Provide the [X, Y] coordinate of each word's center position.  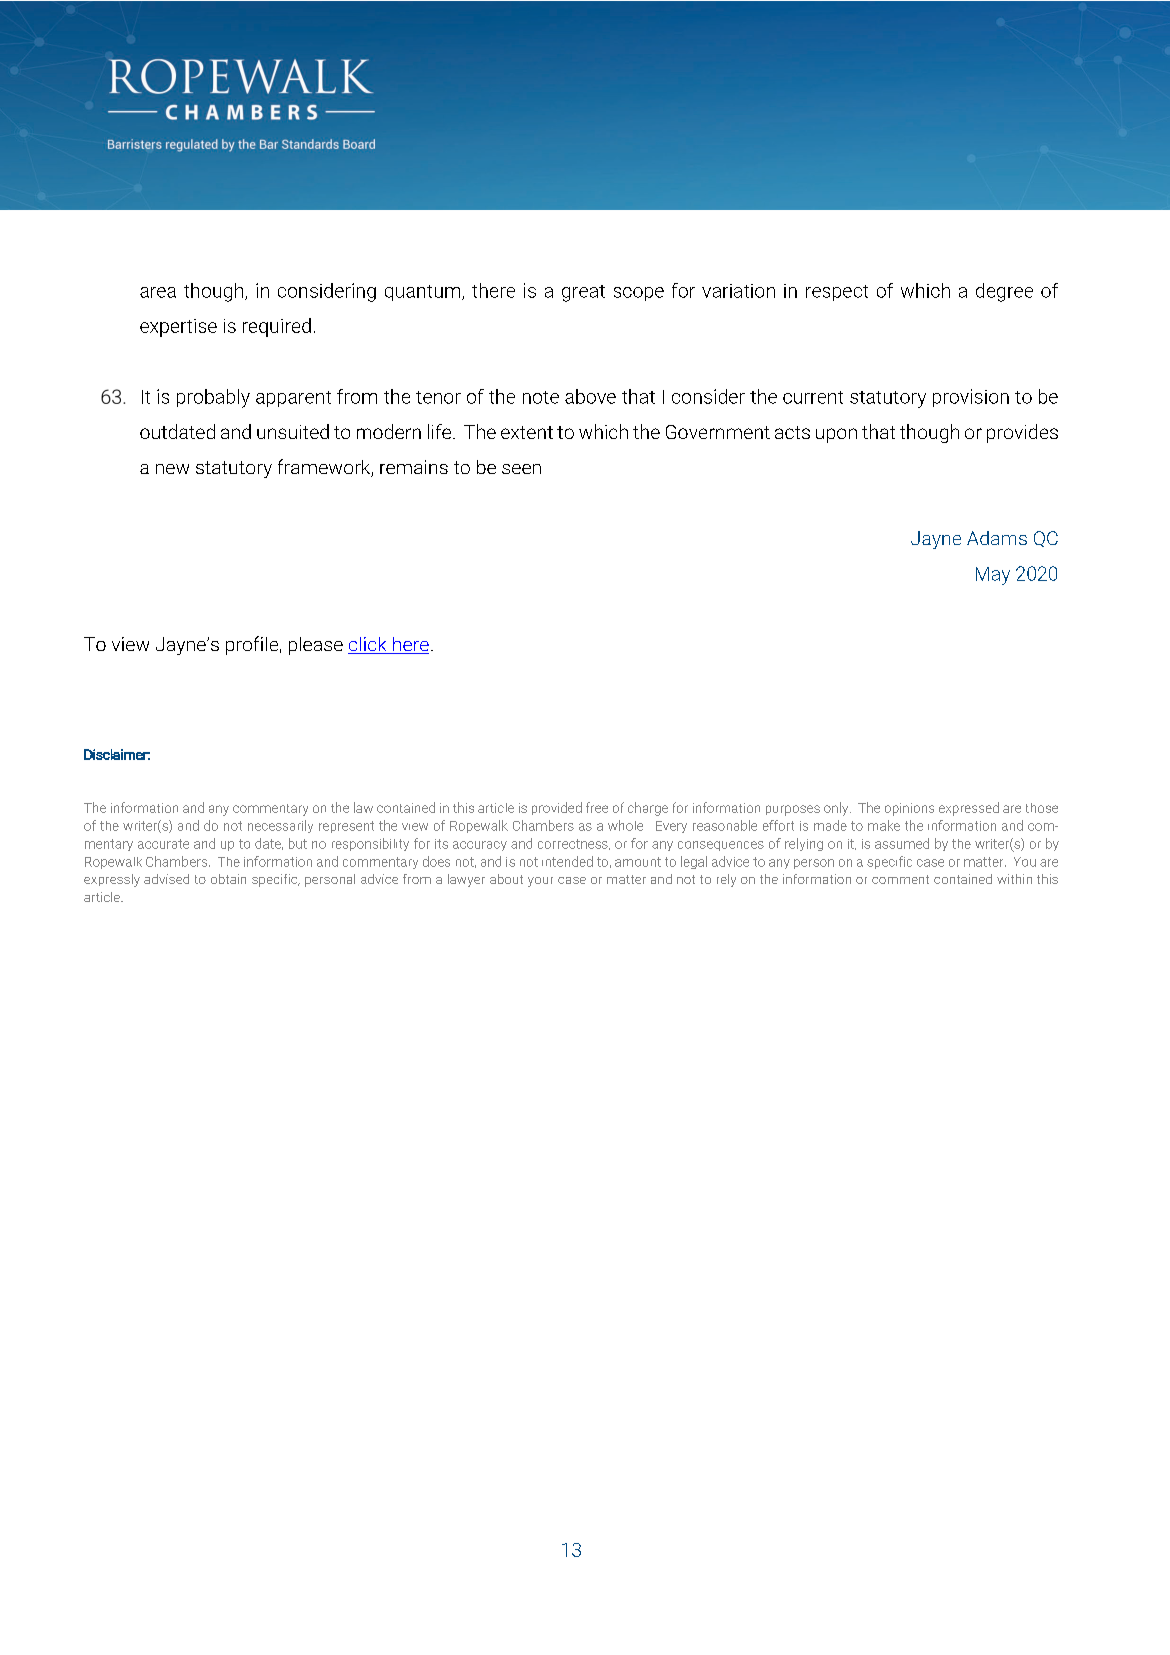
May [993, 576]
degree [1004, 292]
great [583, 293]
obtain [228, 879]
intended [567, 861]
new [172, 469]
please [316, 646]
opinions [909, 809]
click [368, 645]
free [597, 807]
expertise [178, 328]
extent [527, 432]
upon [836, 435]
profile [252, 645]
